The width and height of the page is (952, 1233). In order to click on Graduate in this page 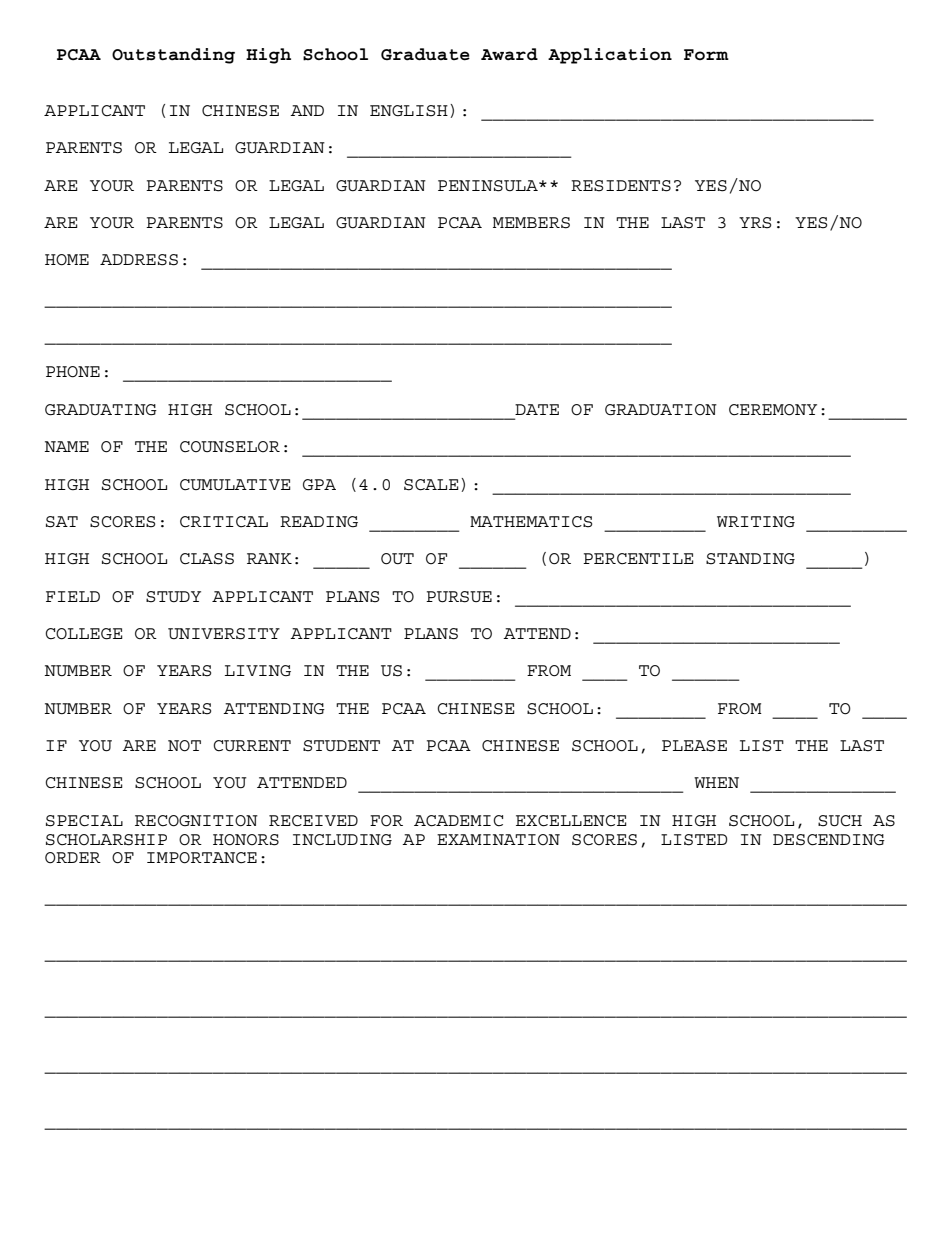, I will do `click(425, 54)`.
